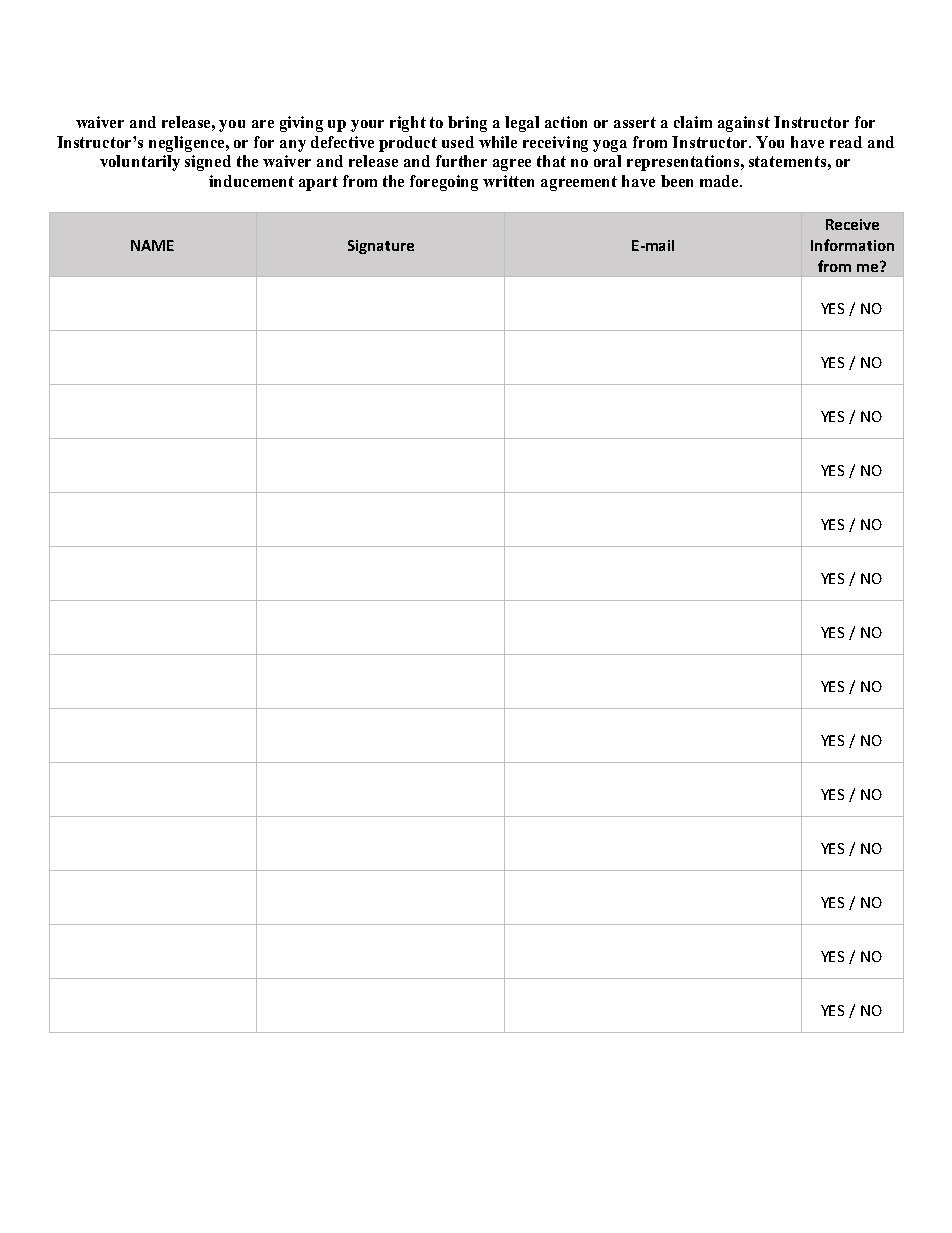  Describe the element at coordinates (508, 181) in the document. I see `written` at that location.
